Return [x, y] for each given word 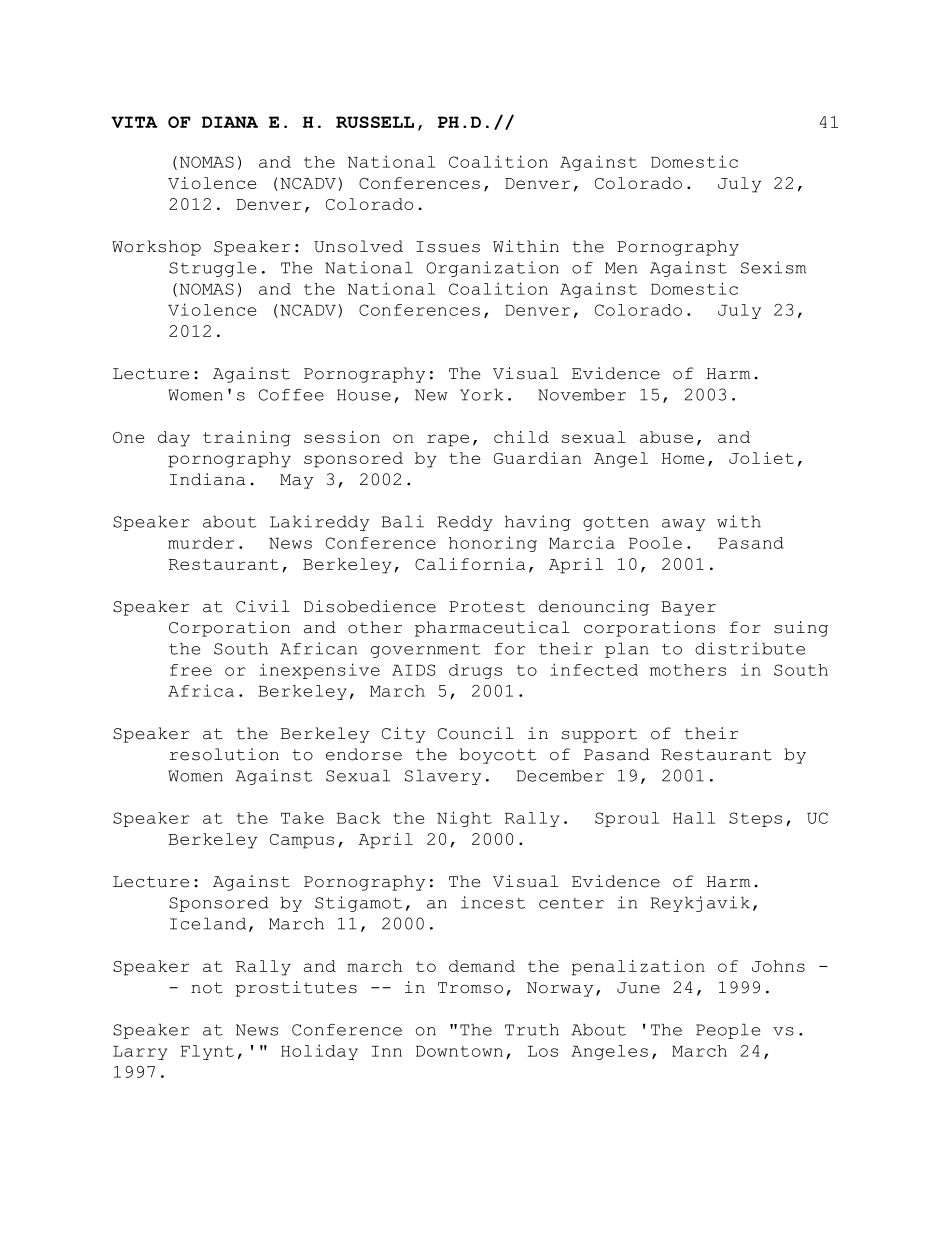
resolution [224, 754]
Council [476, 733]
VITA [134, 122]
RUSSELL [375, 122]
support [599, 735]
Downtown [459, 1051]
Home [683, 458]
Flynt [207, 1052]
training [247, 439]
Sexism [773, 267]
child [521, 437]
